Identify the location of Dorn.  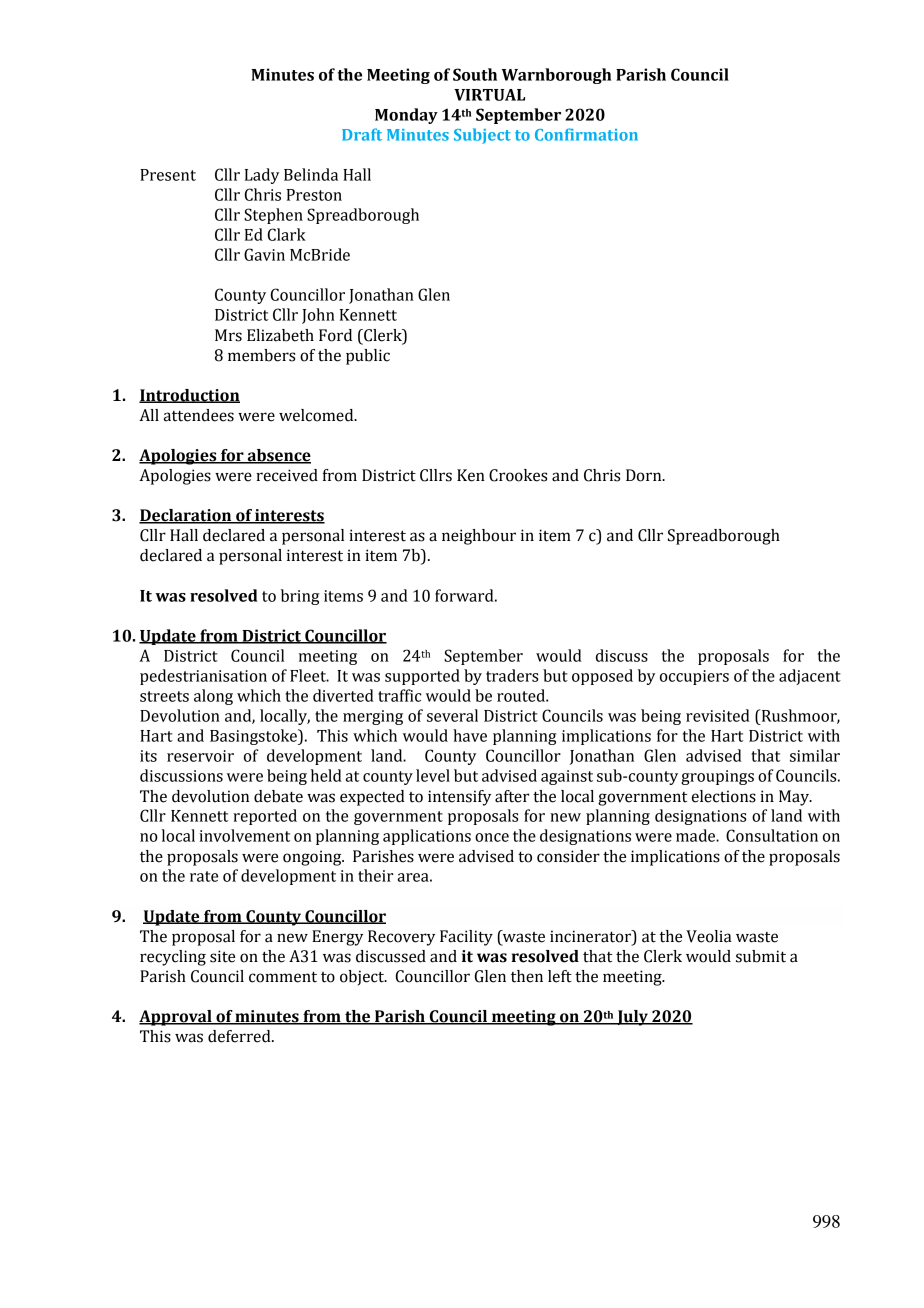
(645, 475).
